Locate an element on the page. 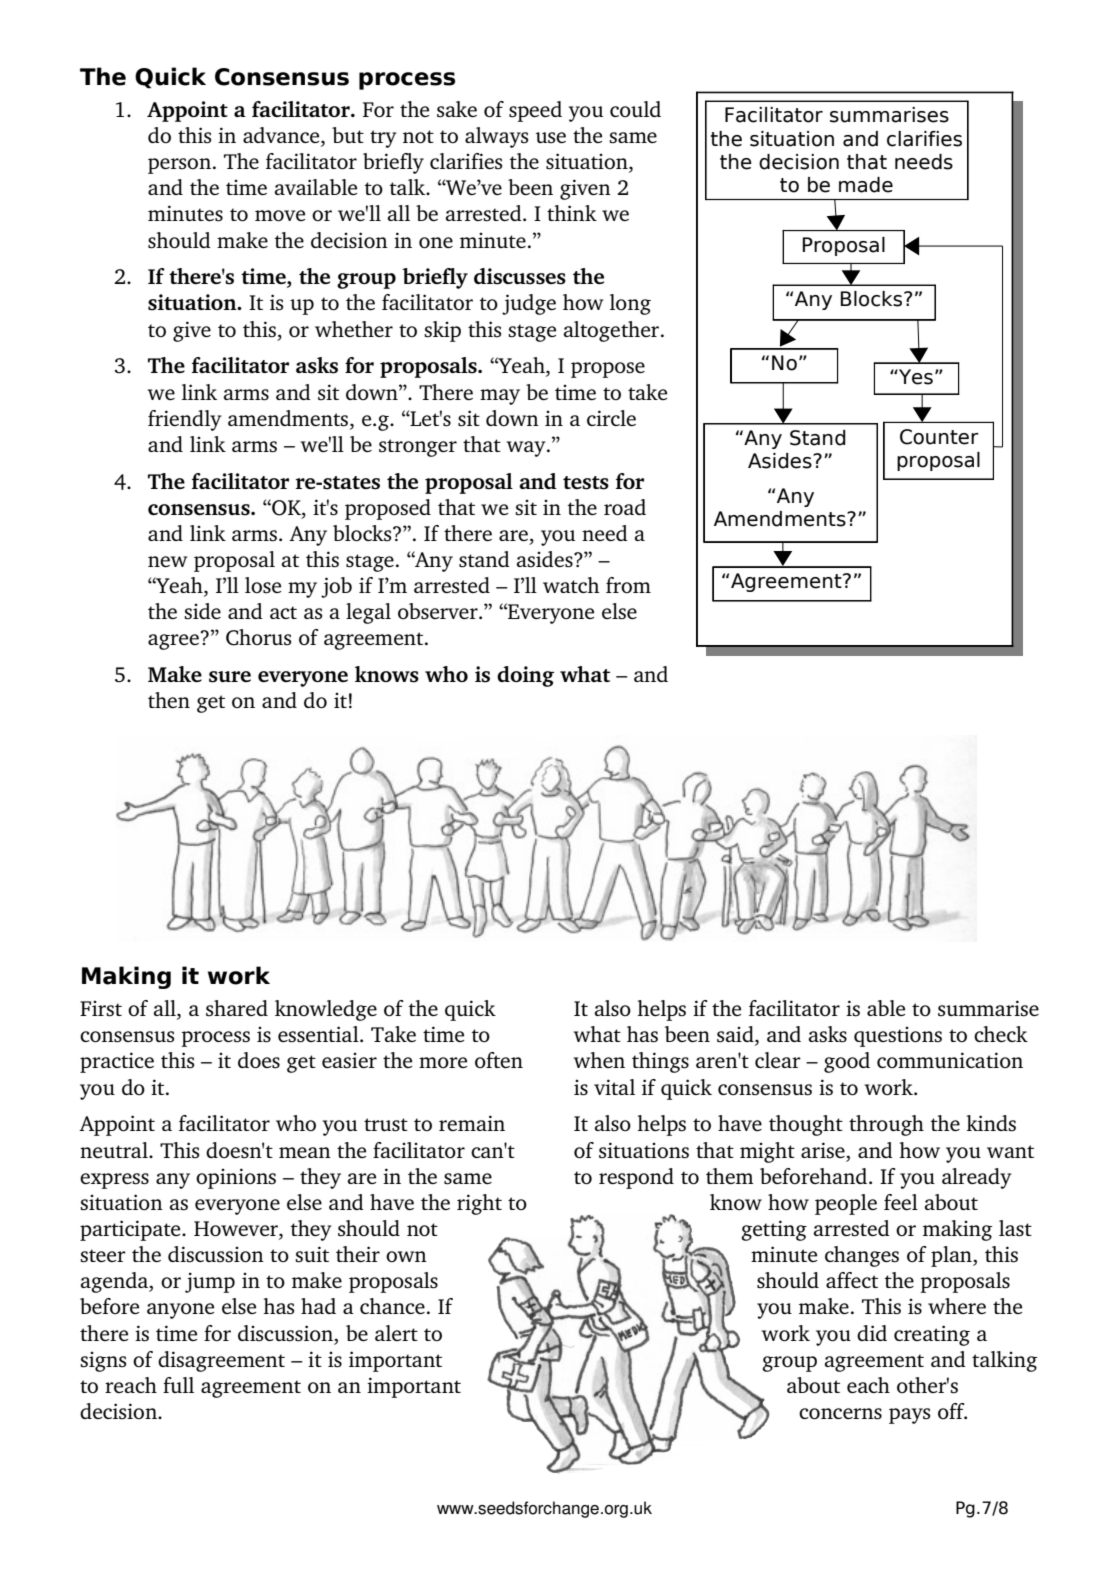 The height and width of the image is (1584, 1120). friendly is located at coordinates (185, 420).
